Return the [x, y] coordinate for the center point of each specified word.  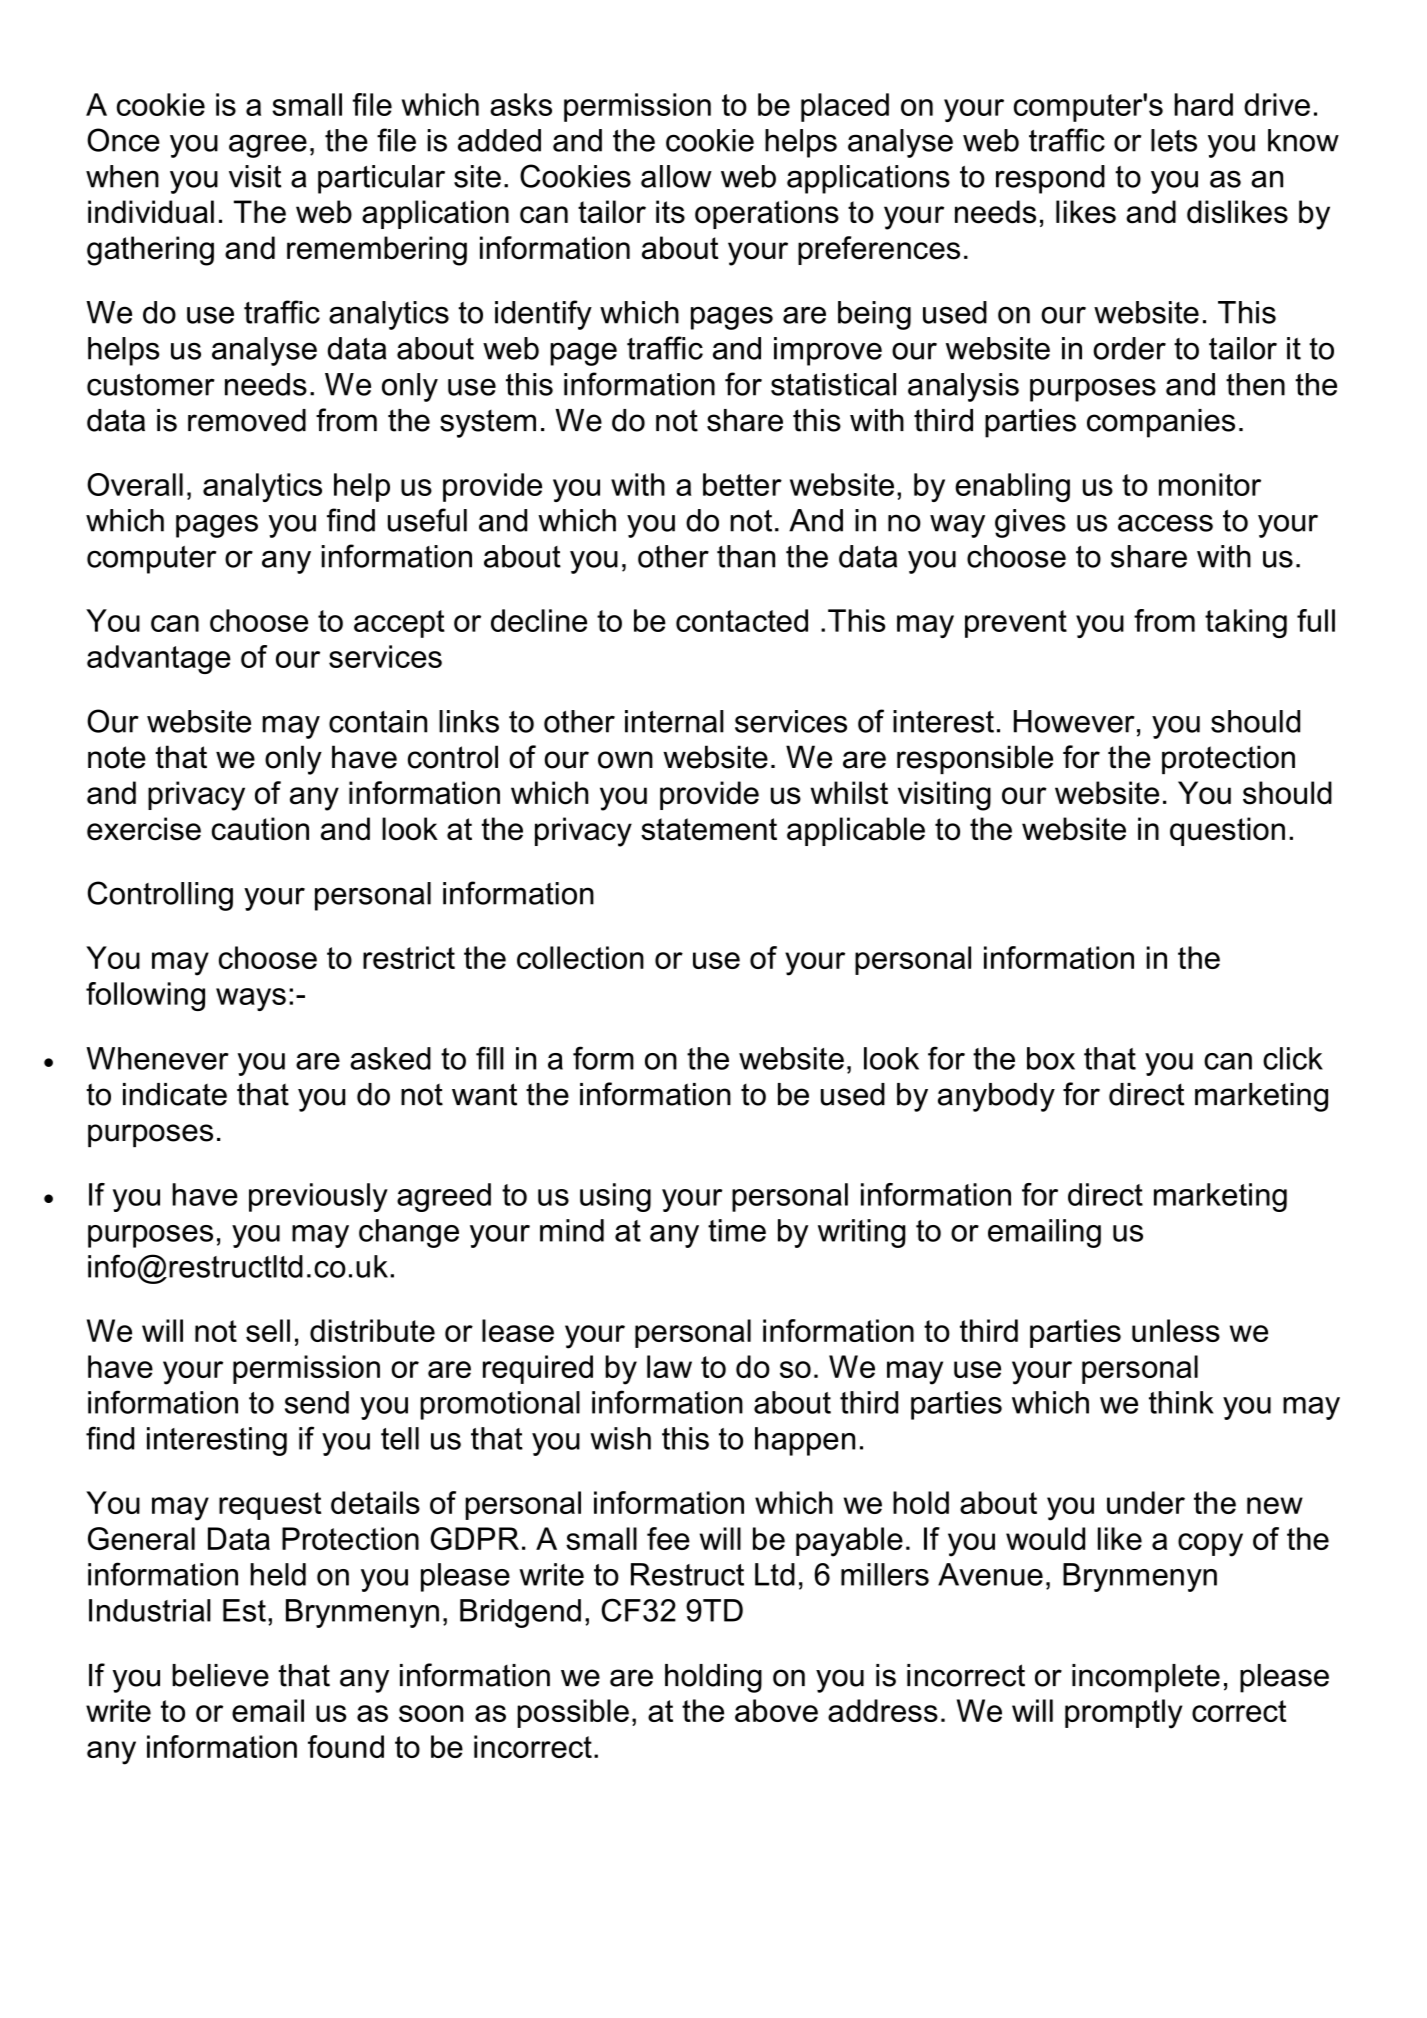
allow [676, 176]
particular [381, 179]
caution [260, 829]
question [1227, 831]
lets [1174, 140]
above [776, 1710]
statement [709, 829]
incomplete [1146, 1678]
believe [220, 1675]
